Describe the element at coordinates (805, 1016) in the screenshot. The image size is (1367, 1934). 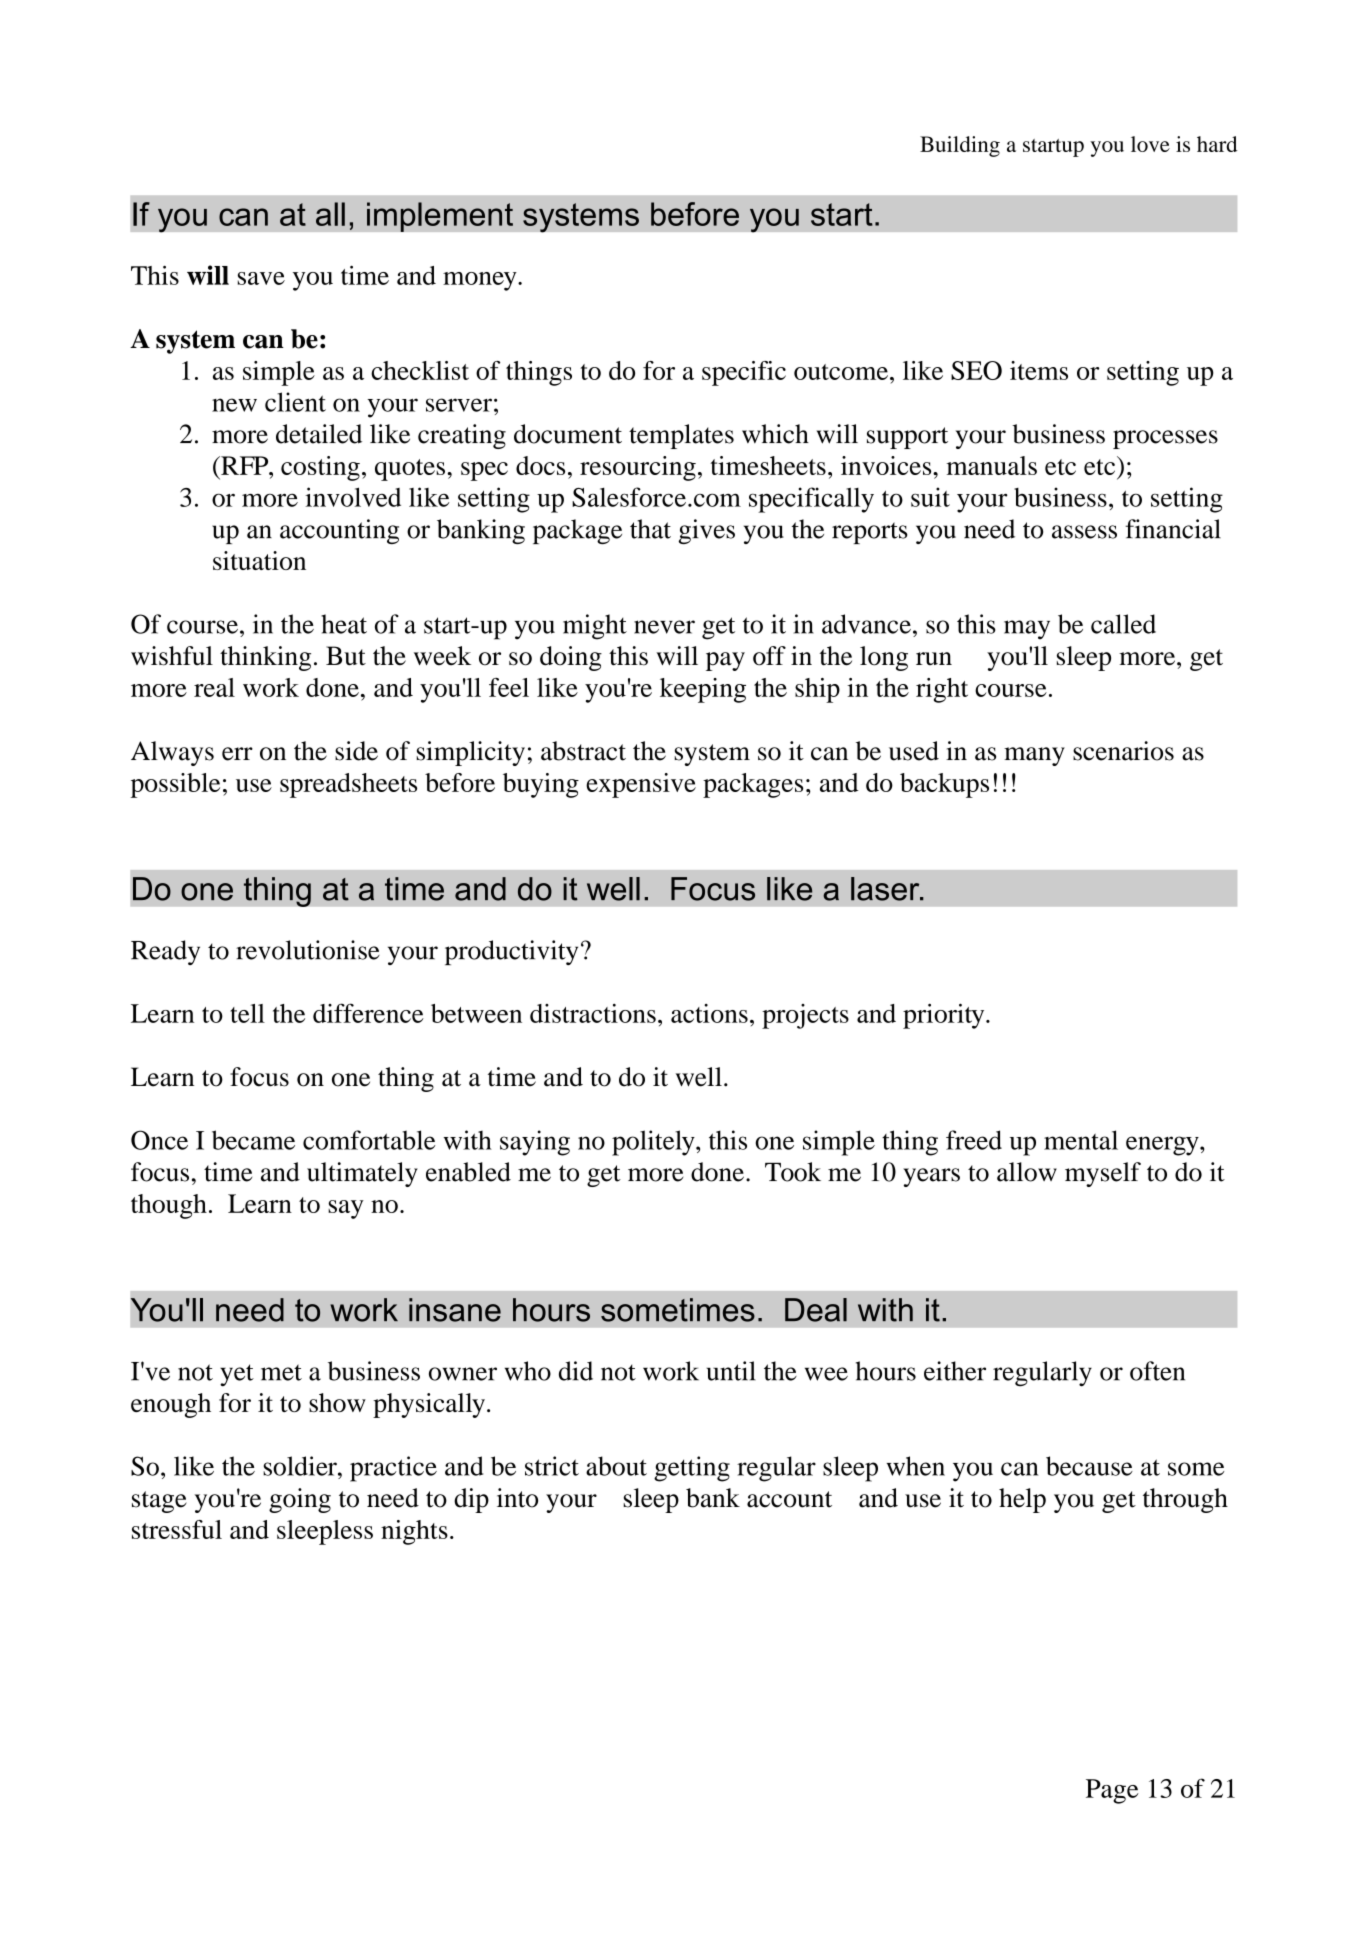
I see `projects` at that location.
